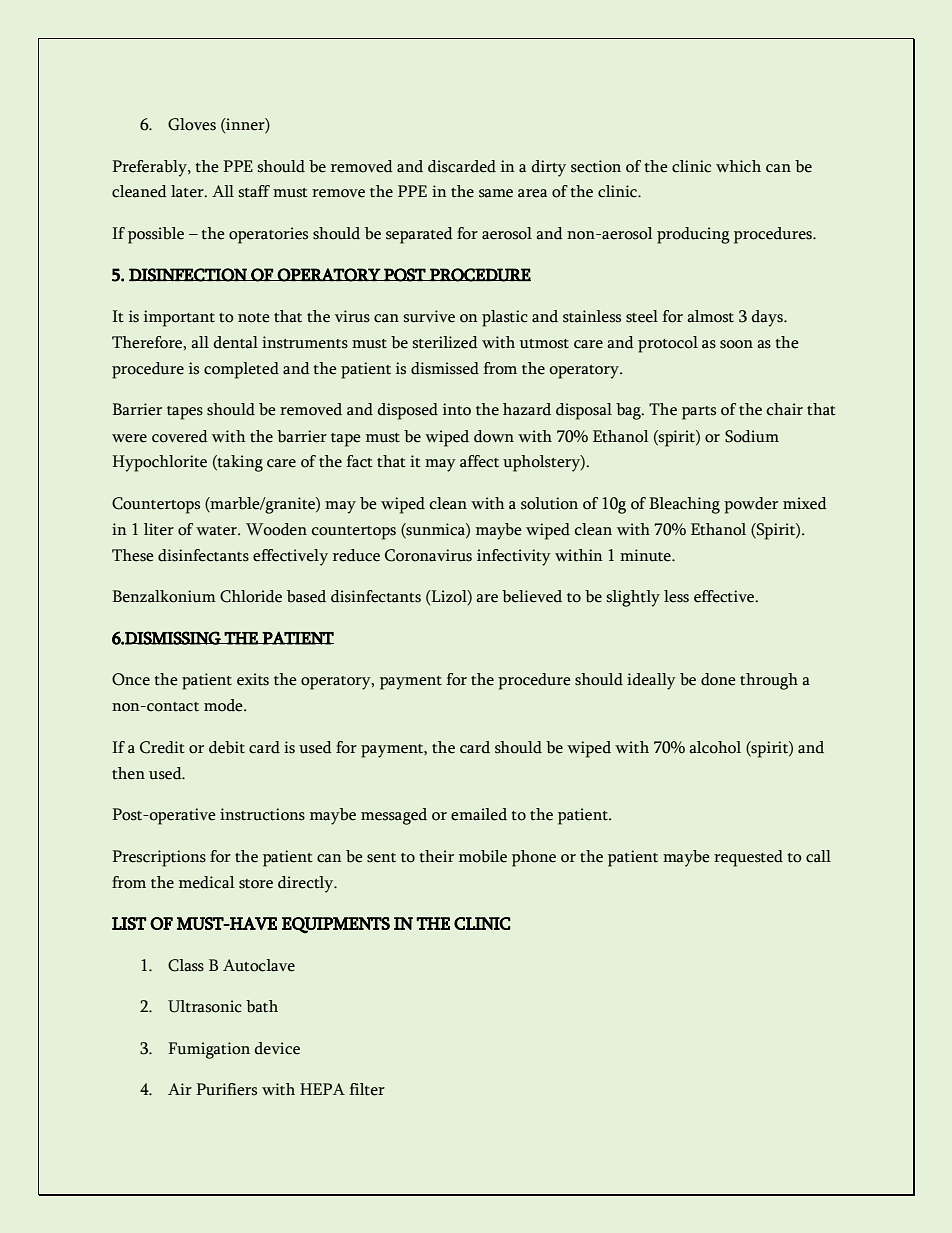 The image size is (952, 1233). Describe the element at coordinates (496, 193) in the screenshot. I see `same` at that location.
